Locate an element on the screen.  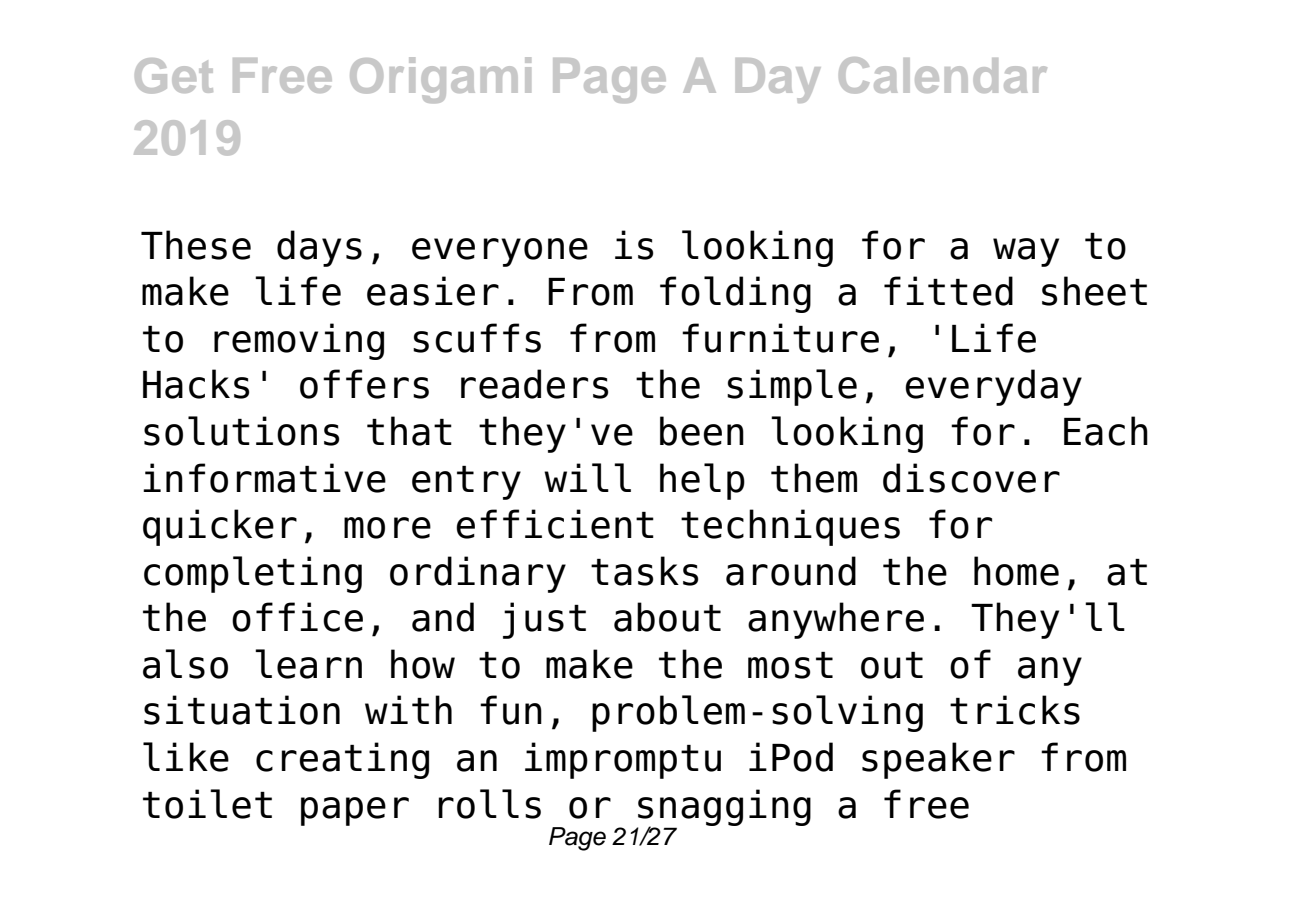
Get is located at coordinates (174, 76).
